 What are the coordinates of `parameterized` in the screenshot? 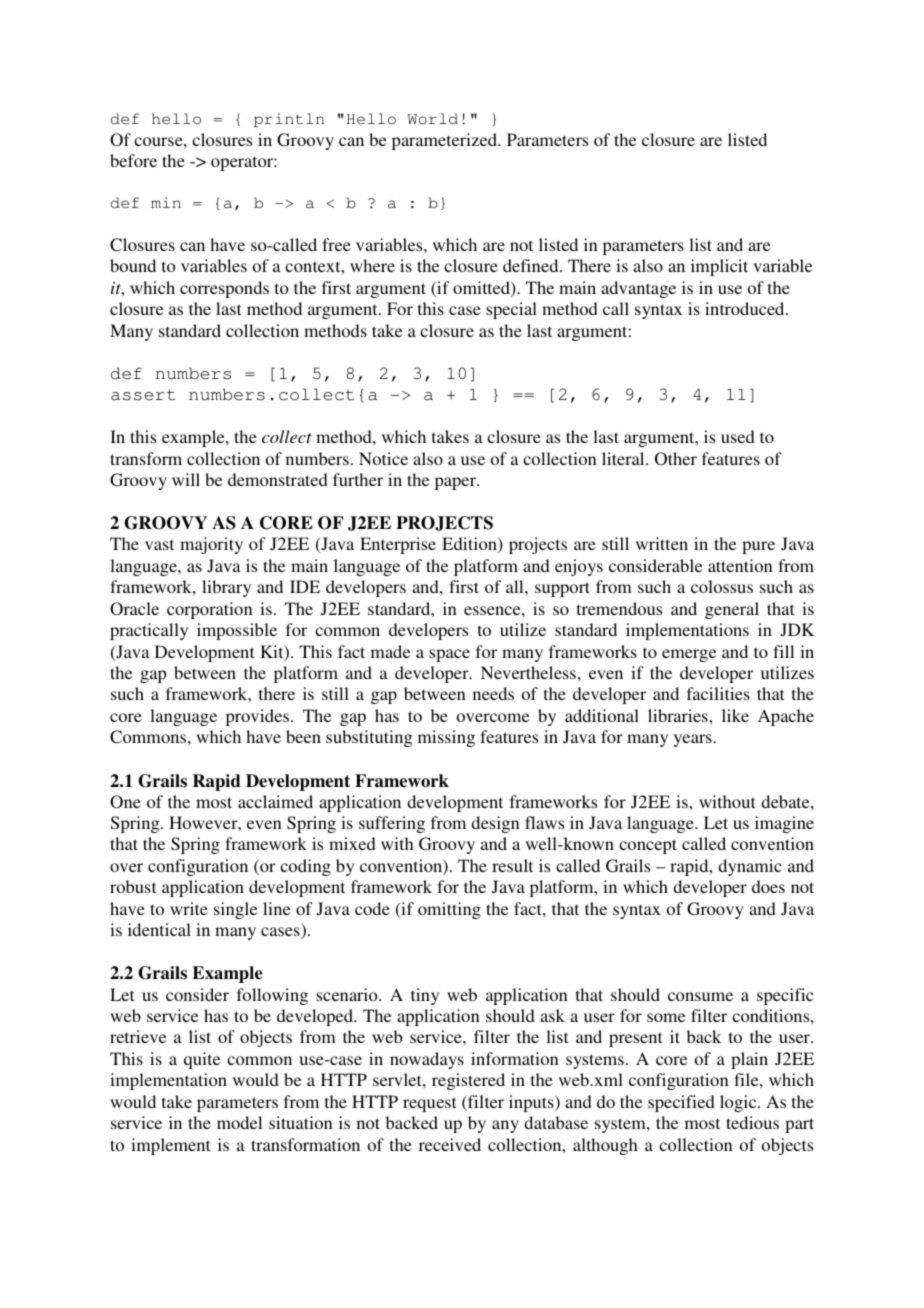 It's located at (445, 141).
